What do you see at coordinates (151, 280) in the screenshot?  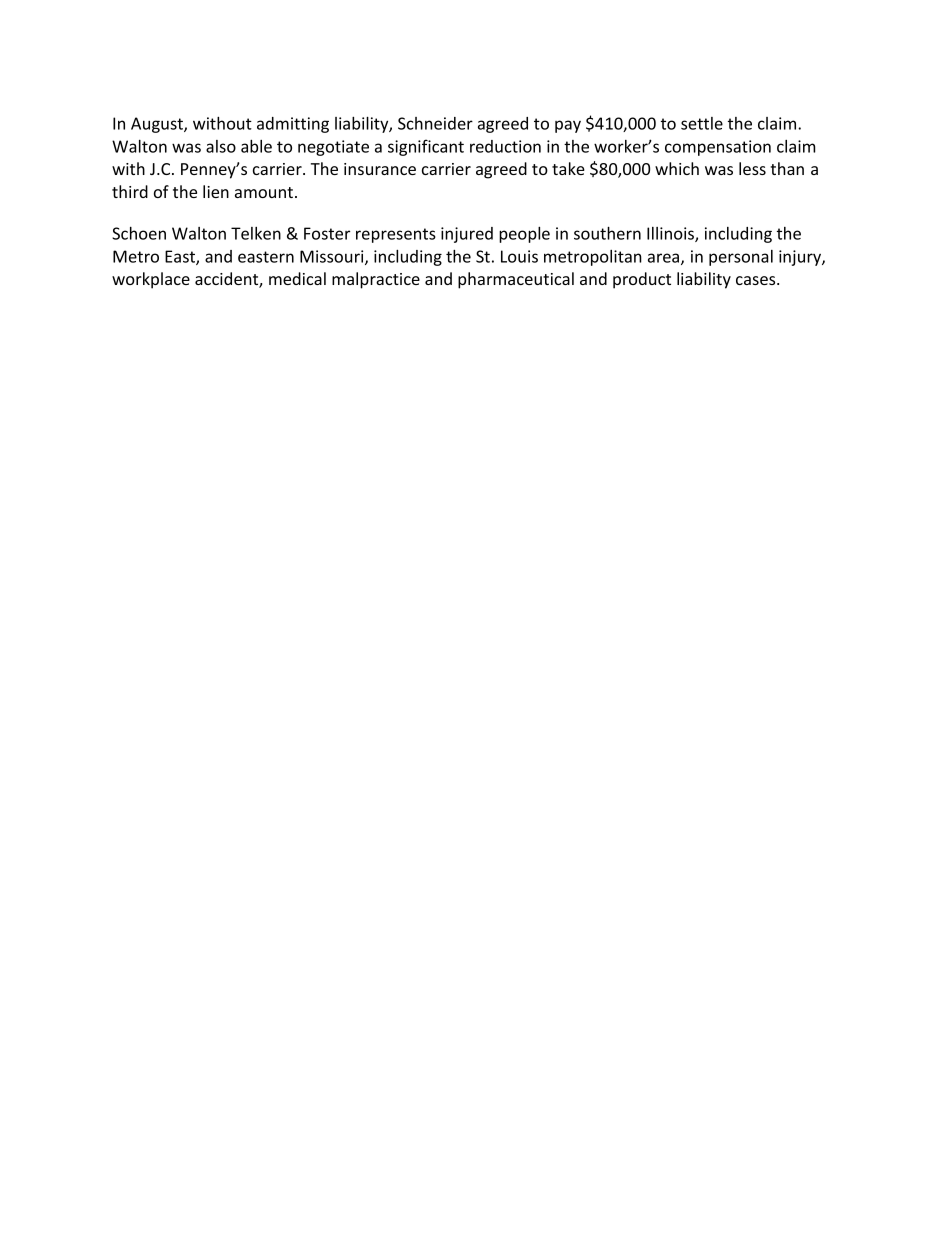 I see `workplace` at bounding box center [151, 280].
